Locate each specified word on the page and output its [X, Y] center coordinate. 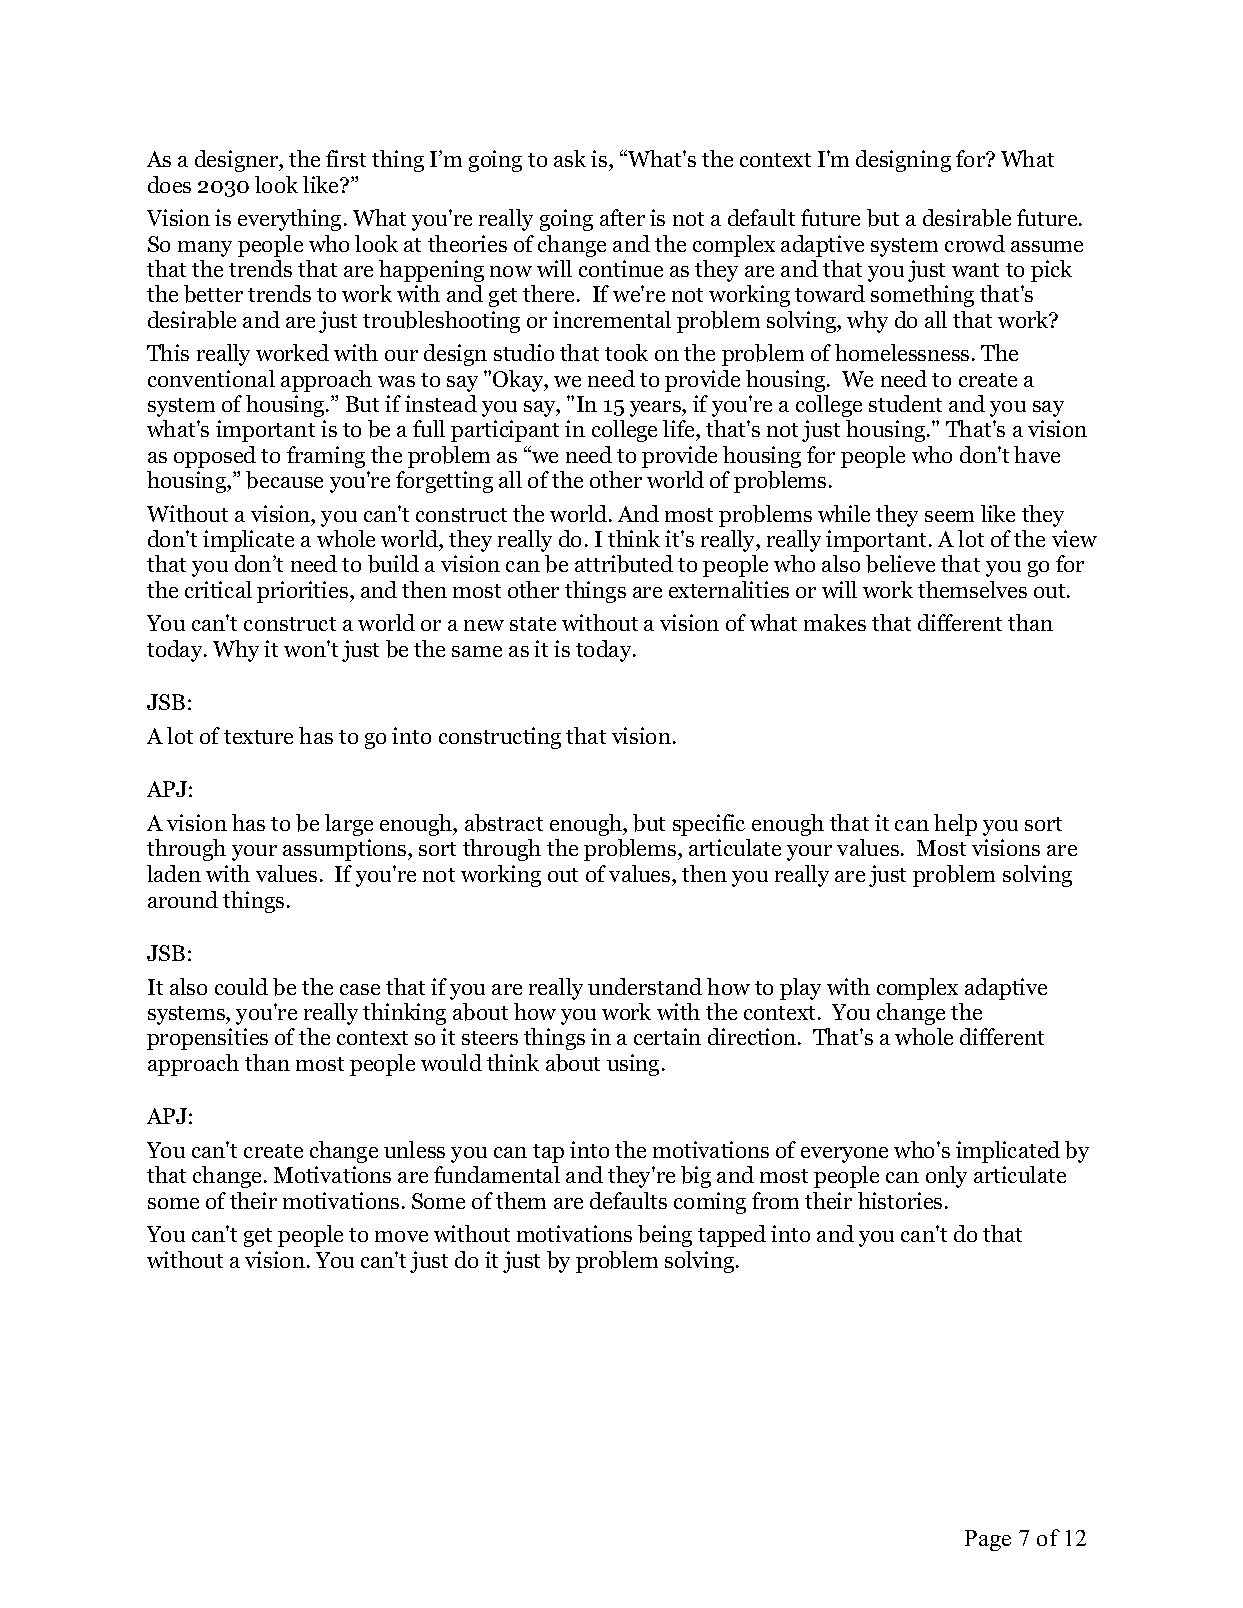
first [346, 158]
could [241, 986]
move [401, 1236]
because [284, 480]
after [622, 217]
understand [645, 986]
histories [900, 1200]
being [665, 1236]
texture [258, 737]
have [1037, 454]
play [800, 989]
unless [414, 1149]
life [680, 430]
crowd [975, 243]
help [955, 825]
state [533, 624]
